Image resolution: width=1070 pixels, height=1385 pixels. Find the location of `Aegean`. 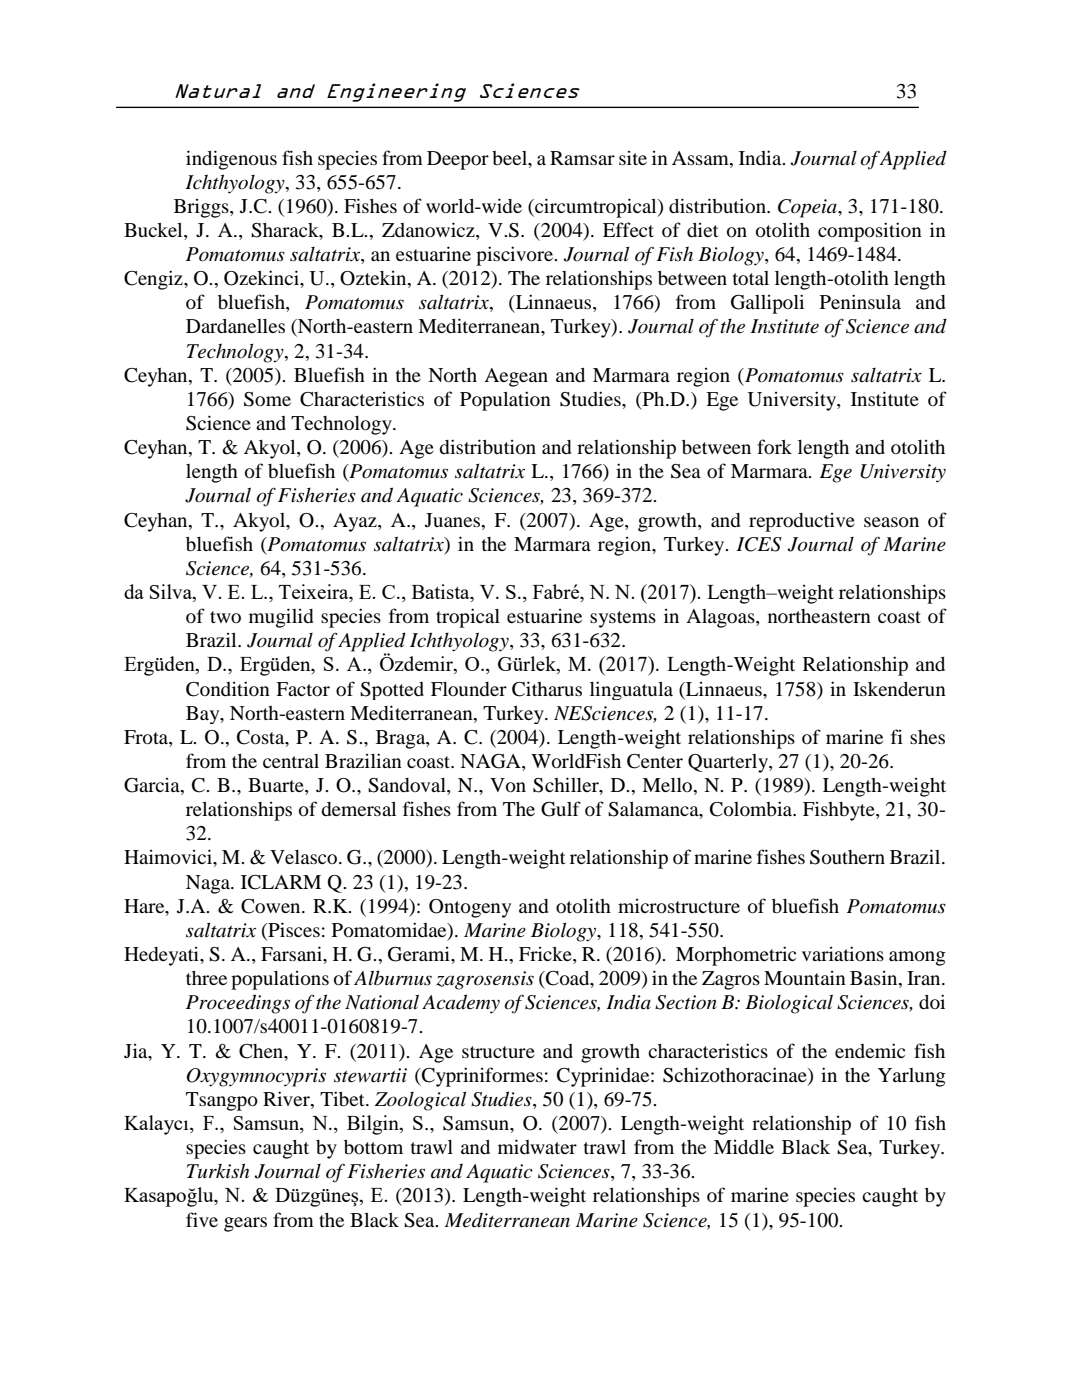

Aegean is located at coordinates (516, 377).
